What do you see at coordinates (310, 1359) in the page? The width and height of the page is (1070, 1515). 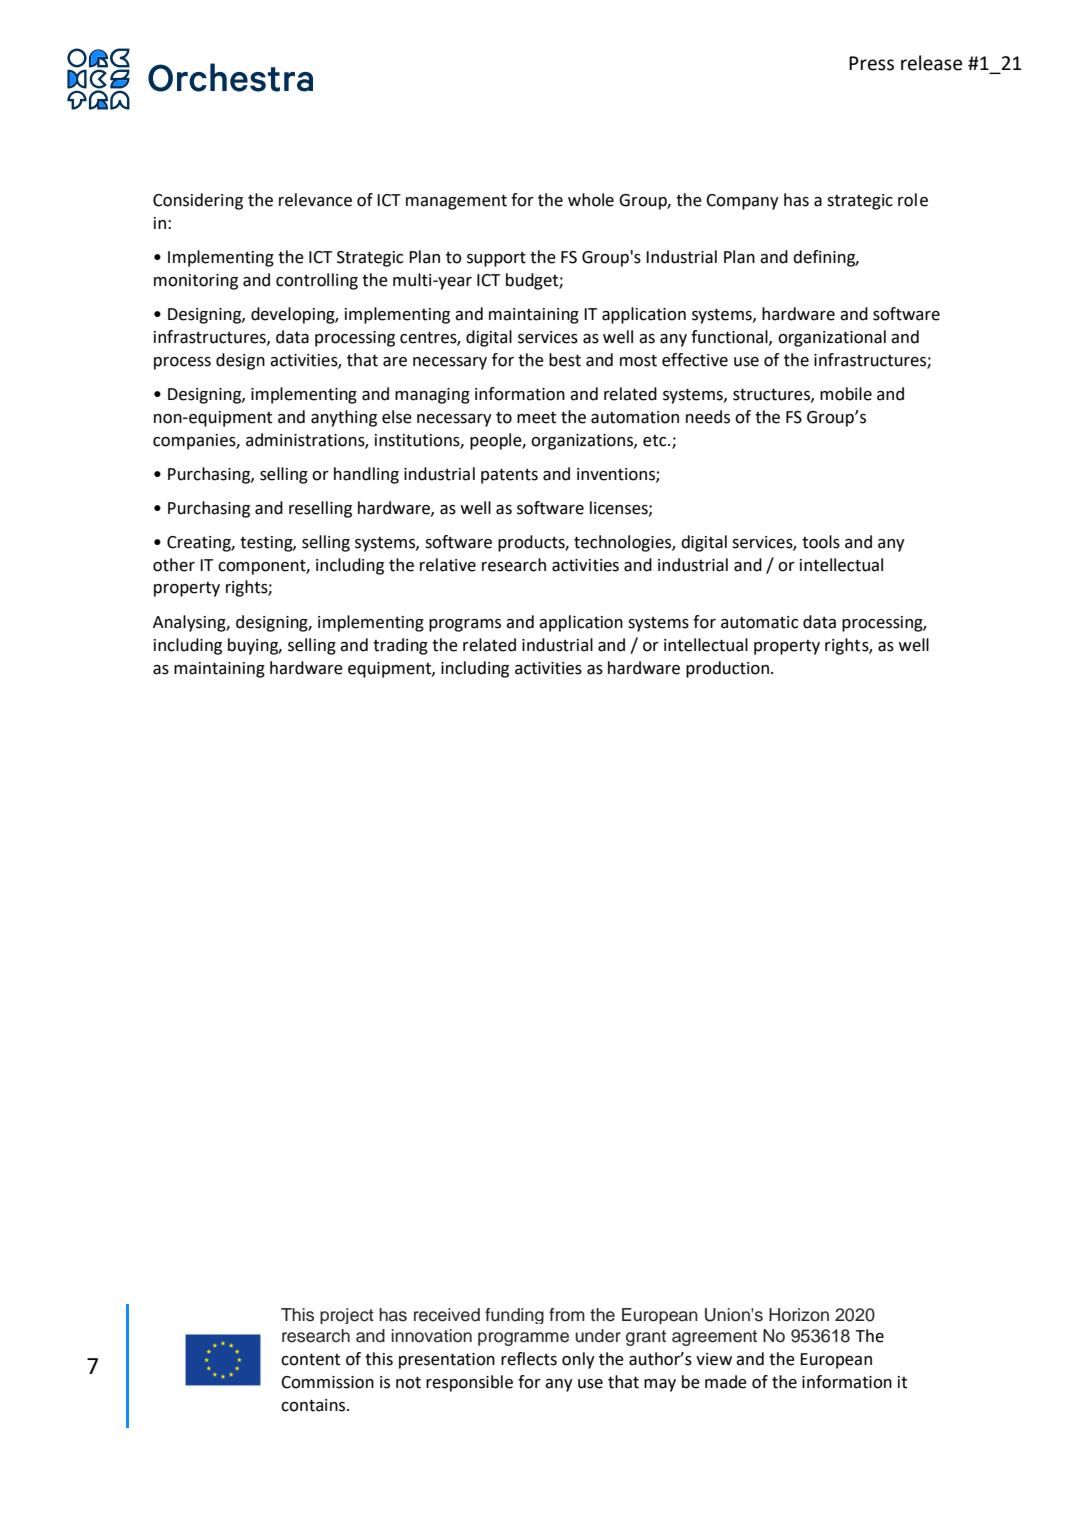 I see `content` at bounding box center [310, 1359].
